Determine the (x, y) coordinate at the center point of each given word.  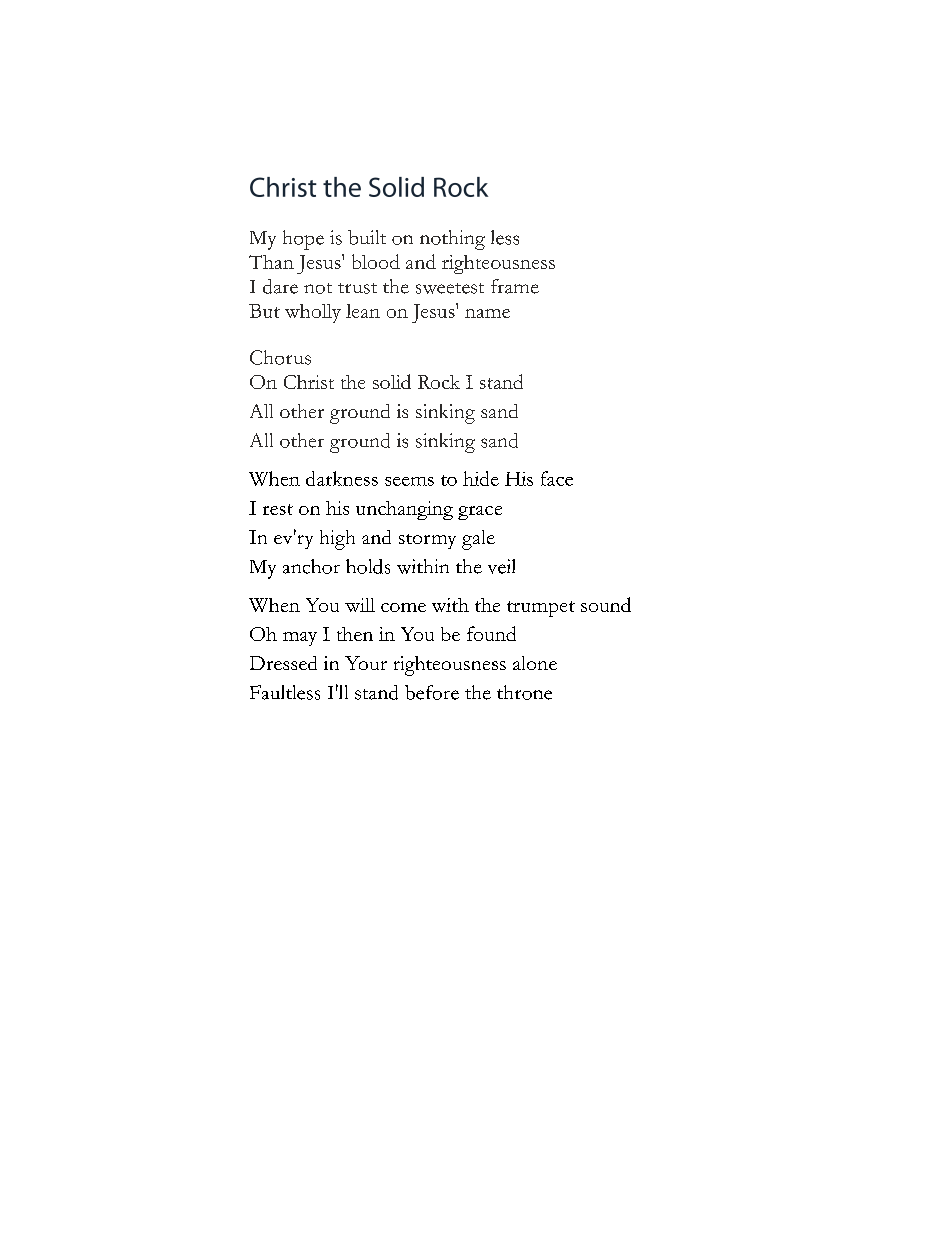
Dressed (283, 663)
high (337, 540)
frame (515, 286)
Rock (439, 382)
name (487, 313)
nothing (452, 240)
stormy (427, 541)
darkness (342, 478)
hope (303, 240)
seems (409, 481)
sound (606, 604)
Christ (309, 382)
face (557, 478)
